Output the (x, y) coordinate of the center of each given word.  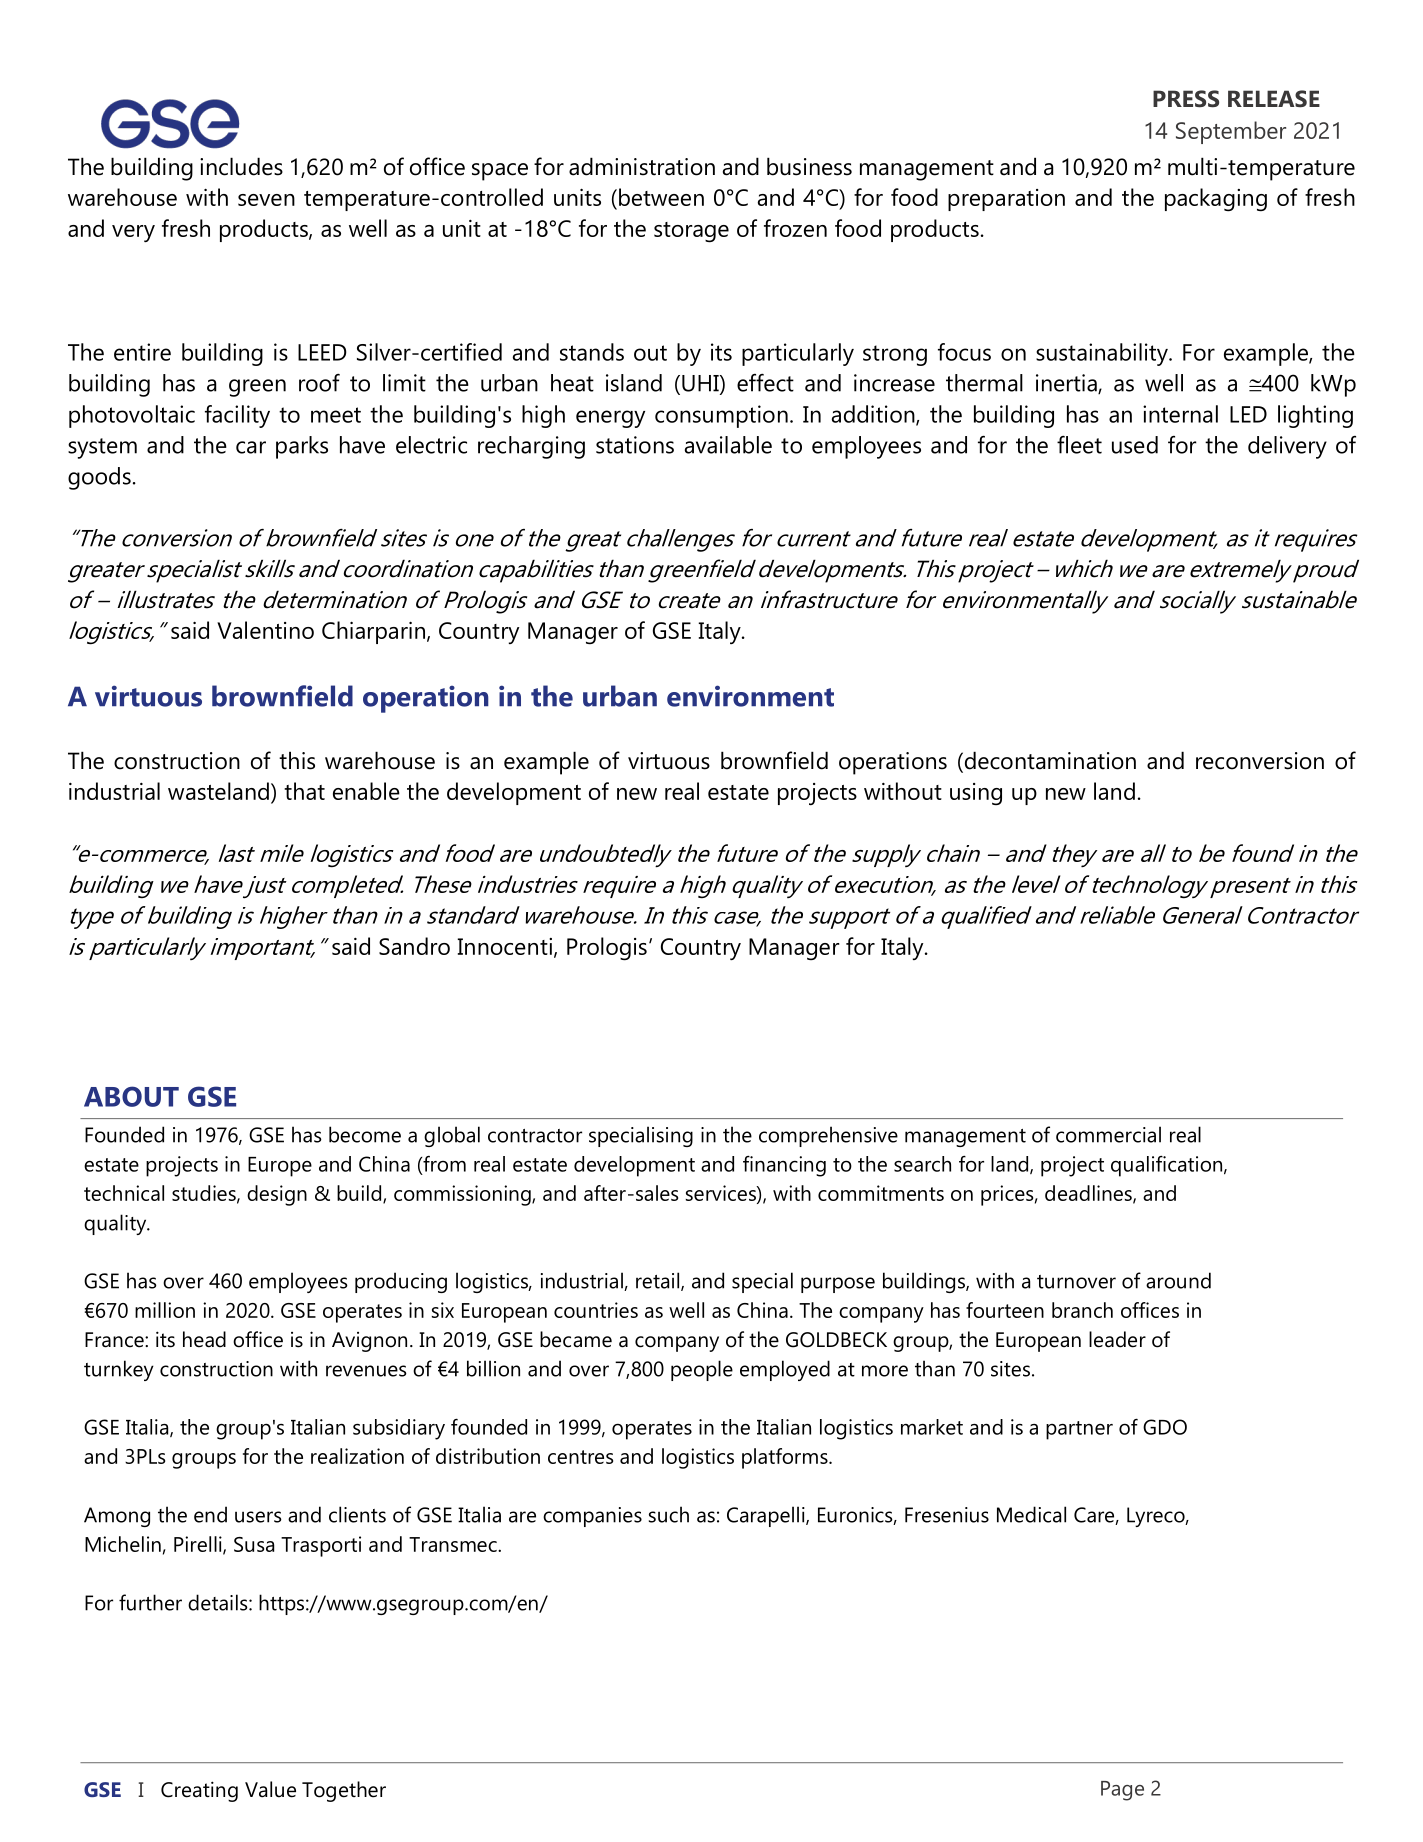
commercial (1108, 1134)
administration (642, 166)
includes (241, 166)
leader (1117, 1339)
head (204, 1339)
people (702, 1370)
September (1231, 132)
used (1135, 445)
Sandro (414, 946)
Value (270, 1789)
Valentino (265, 630)
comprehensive (828, 1136)
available (728, 445)
